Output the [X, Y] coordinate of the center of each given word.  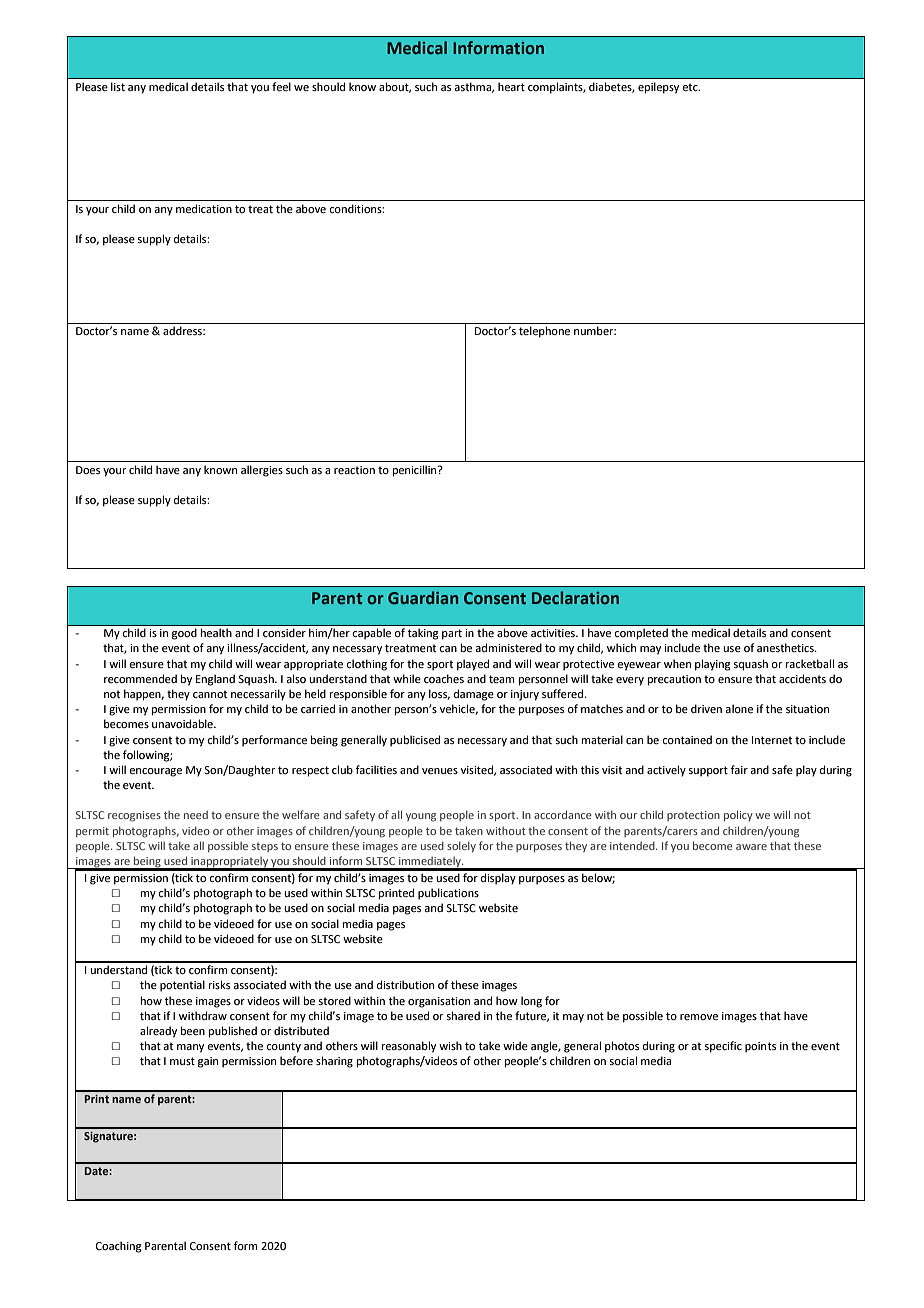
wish [450, 1045]
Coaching [119, 1247]
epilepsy [658, 88]
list [118, 86]
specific [723, 1047]
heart [511, 86]
